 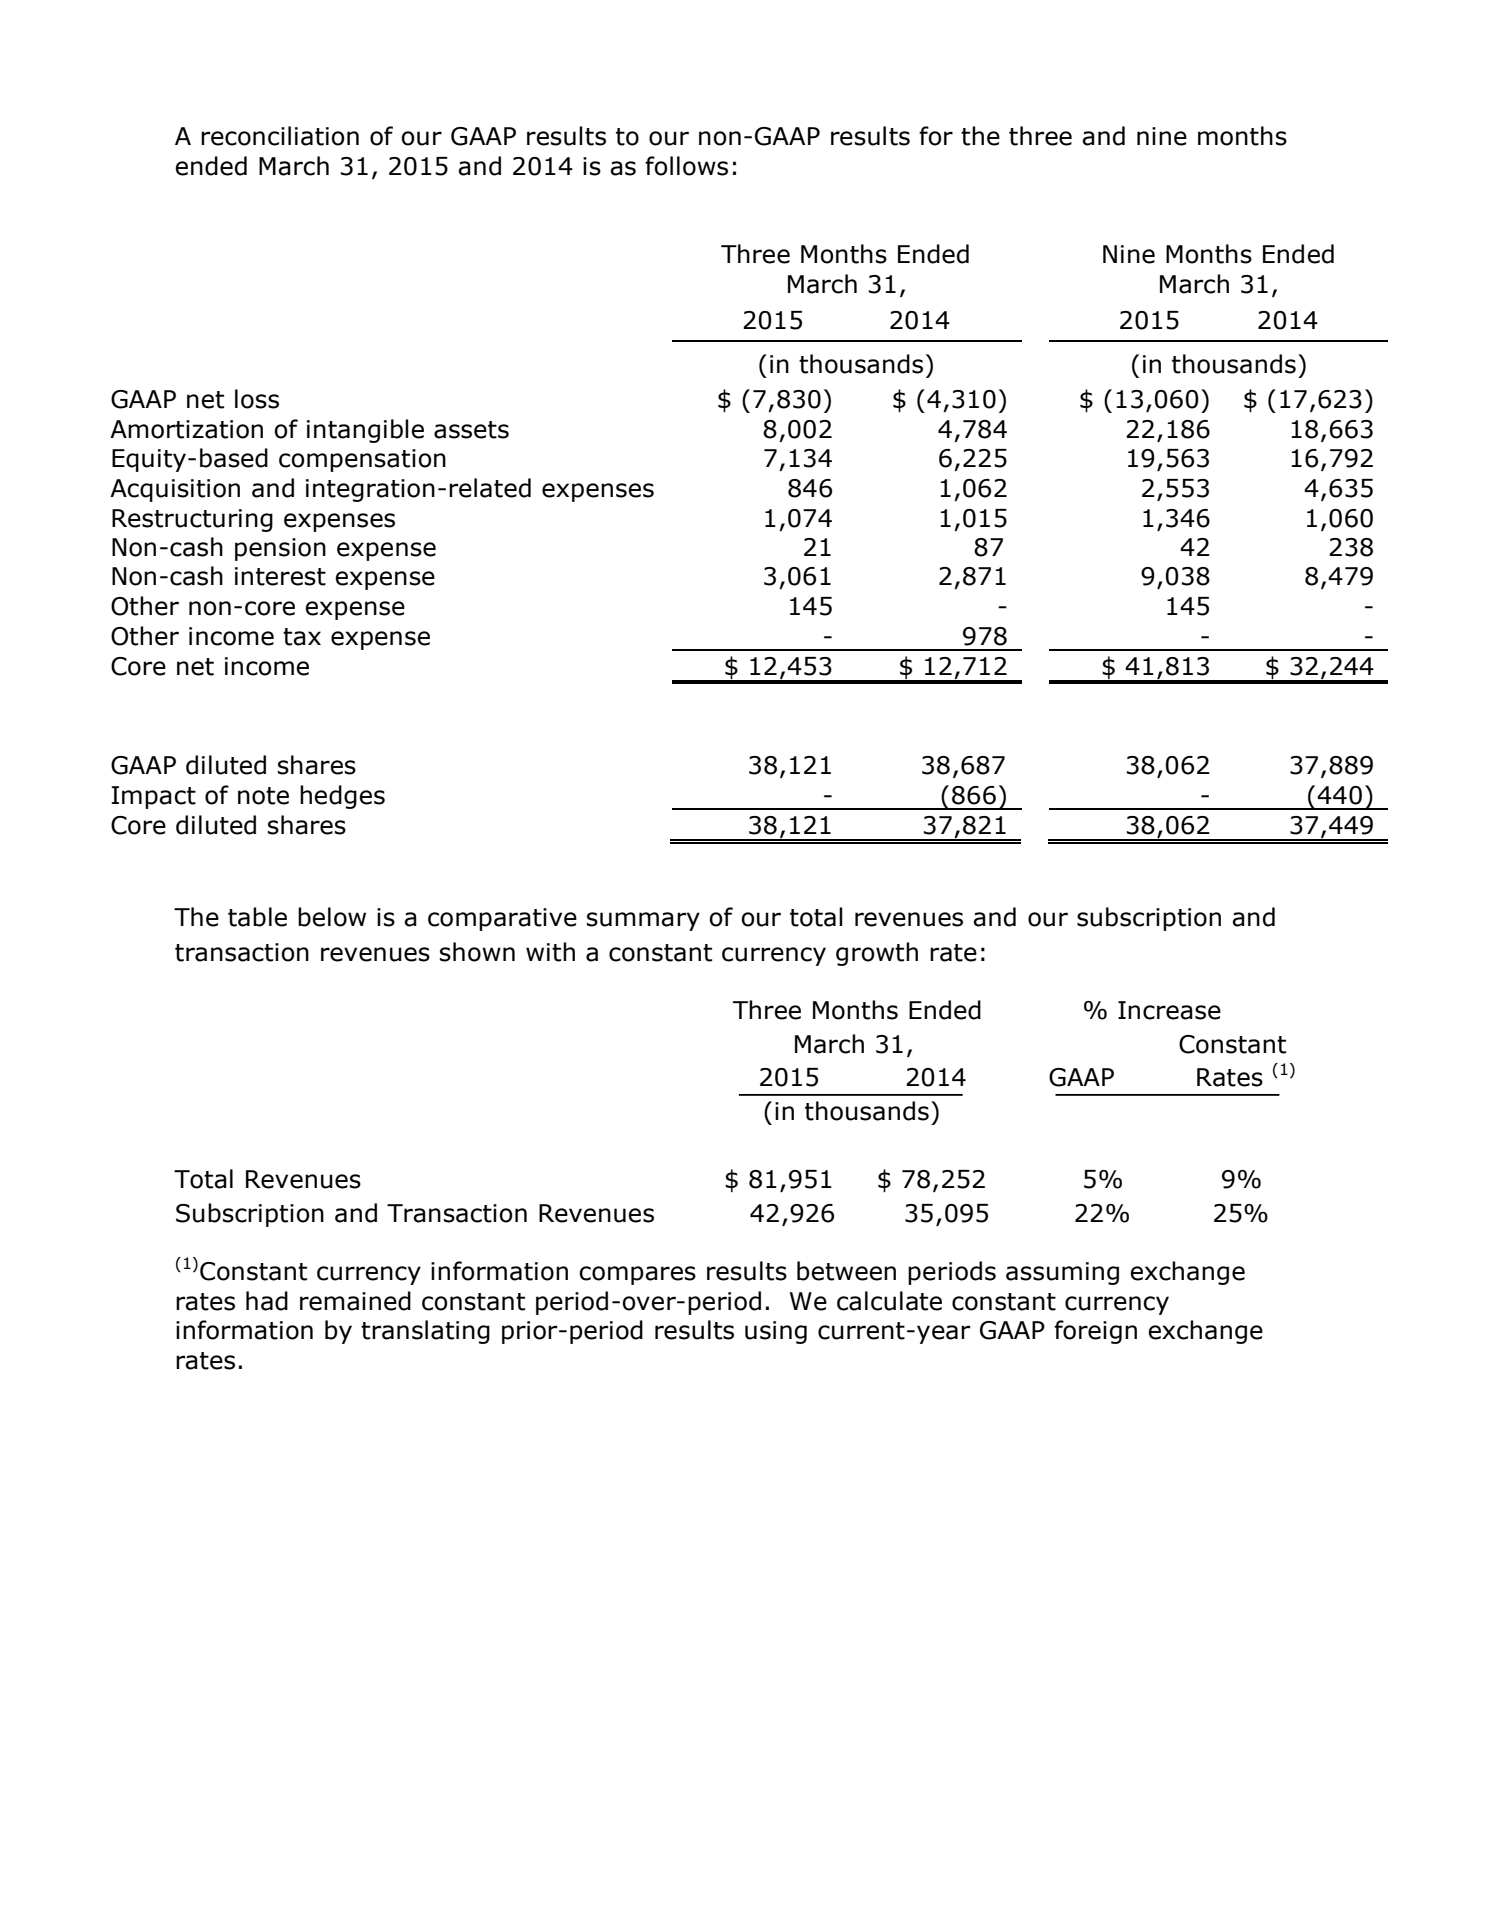 What do you see at coordinates (877, 954) in the document?
I see `growth` at bounding box center [877, 954].
